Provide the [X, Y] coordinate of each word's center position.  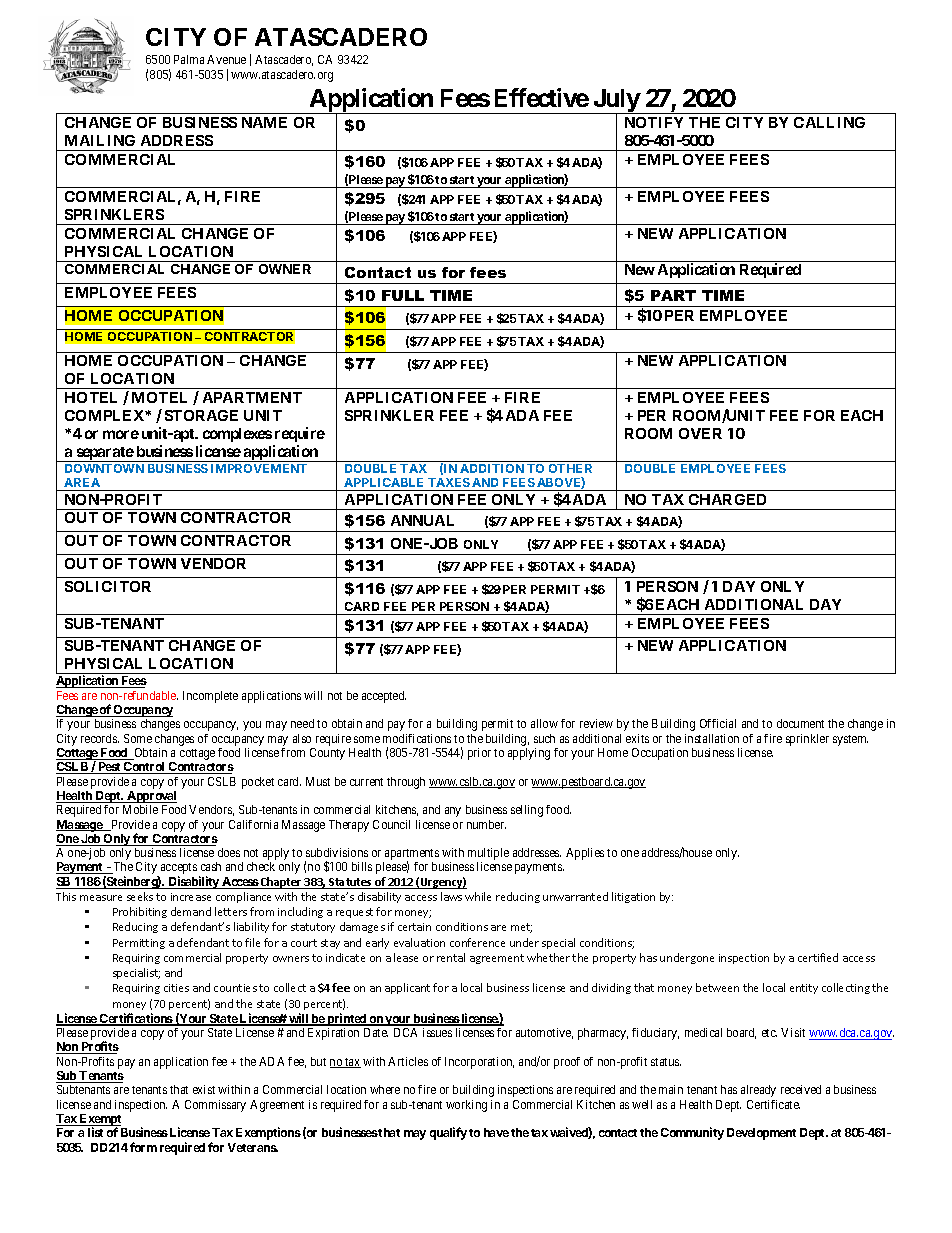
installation [712, 738]
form [143, 1147]
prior [479, 754]
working [466, 1106]
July [616, 102]
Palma [189, 59]
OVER [700, 433]
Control [144, 768]
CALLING [829, 122]
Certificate [773, 1104]
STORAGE [201, 415]
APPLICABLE [383, 482]
